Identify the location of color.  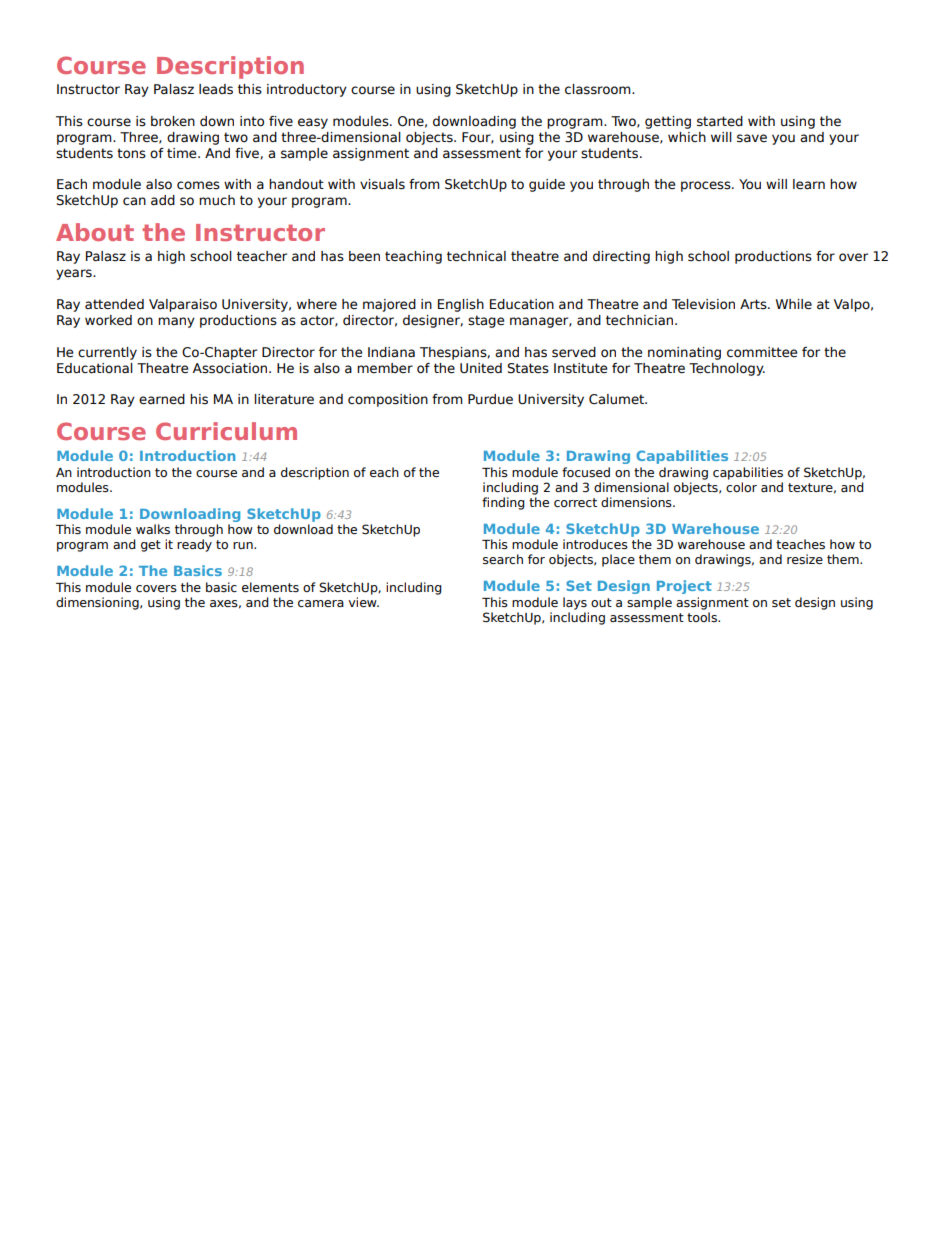
(741, 487).
